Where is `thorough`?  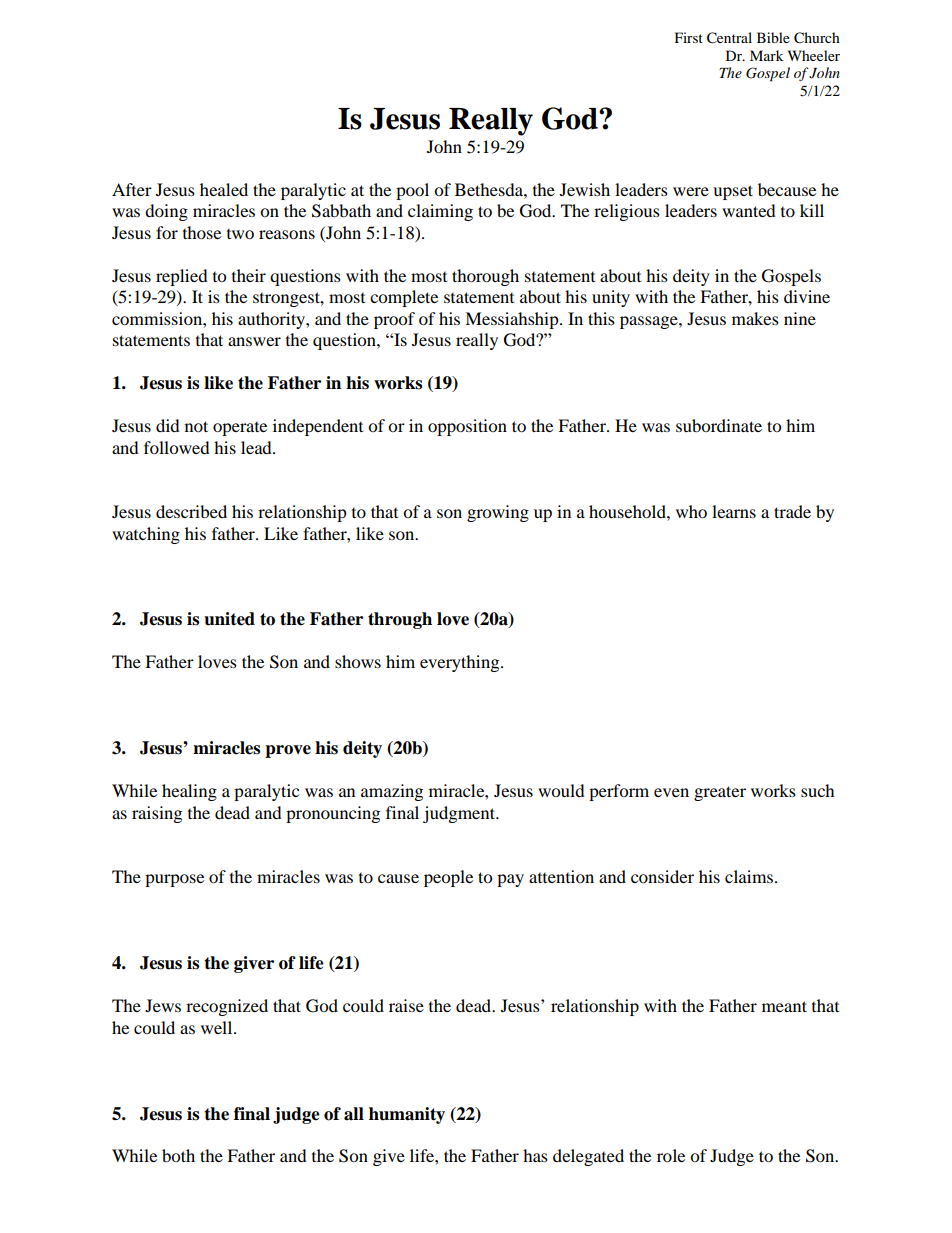 thorough is located at coordinates (485, 277).
